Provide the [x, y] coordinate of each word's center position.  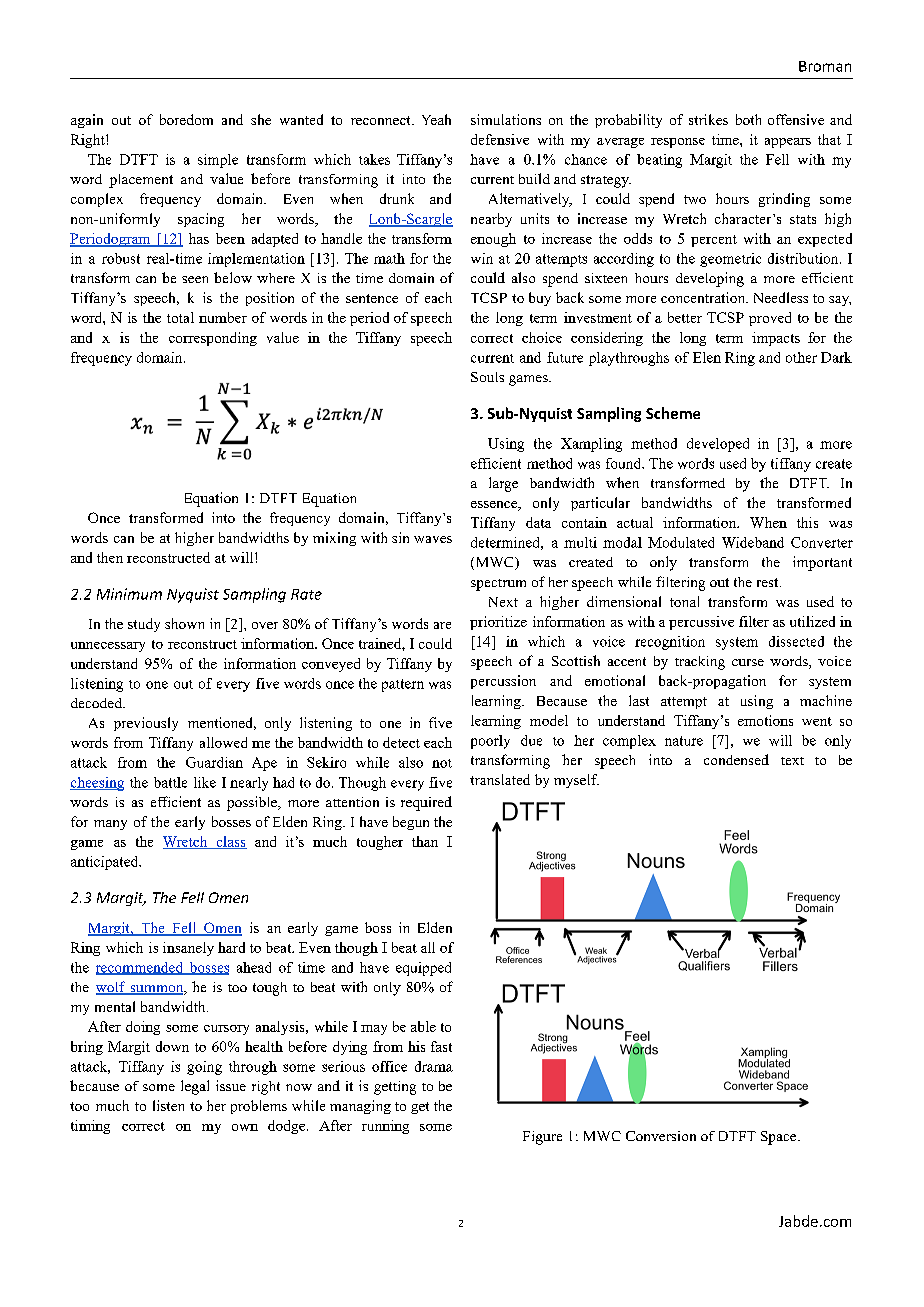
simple [218, 161]
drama [434, 1066]
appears [788, 143]
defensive [500, 139]
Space [780, 1138]
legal [195, 1087]
